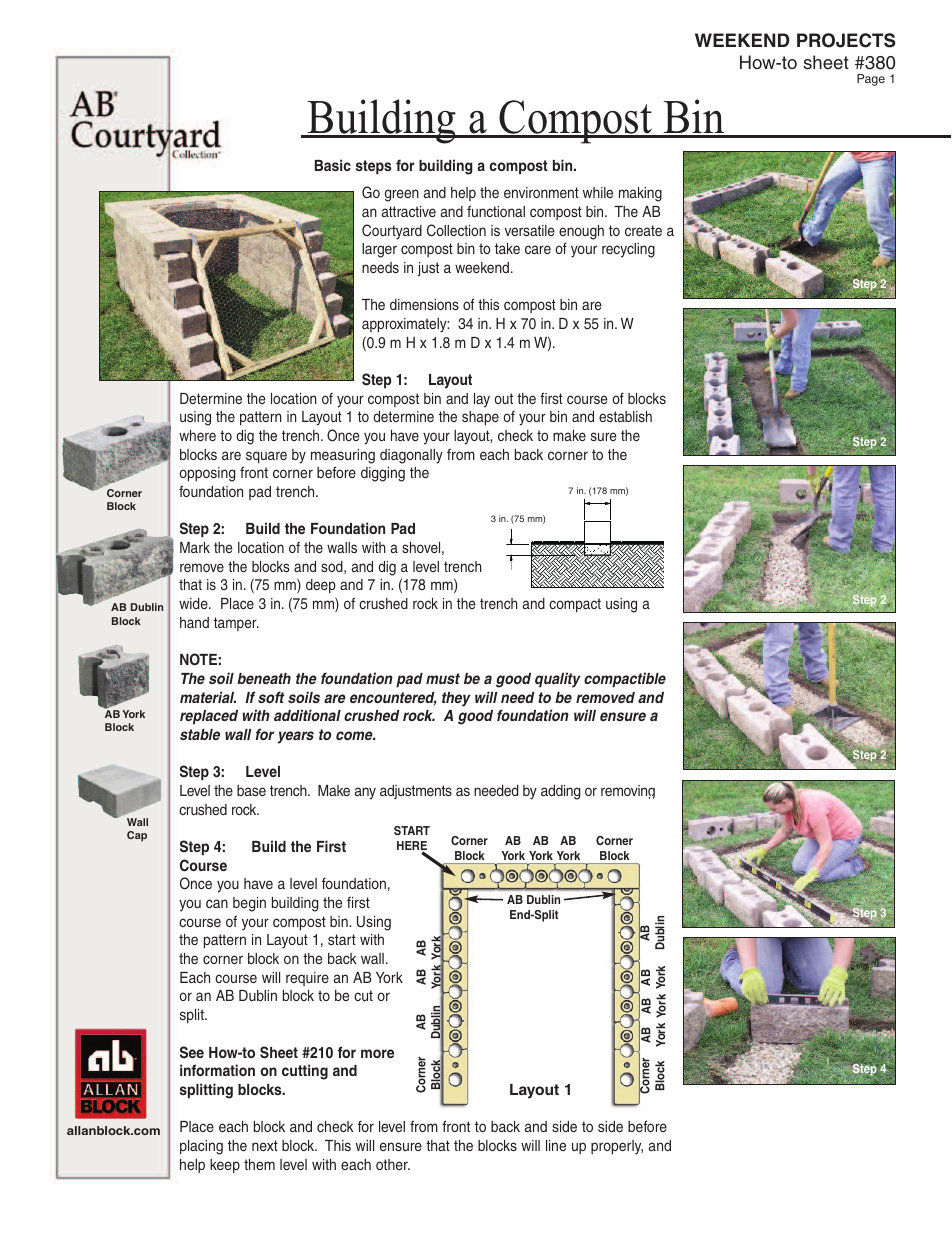 This screenshot has height=1233, width=952. Describe the element at coordinates (617, 1147) in the screenshot. I see `properly` at that location.
